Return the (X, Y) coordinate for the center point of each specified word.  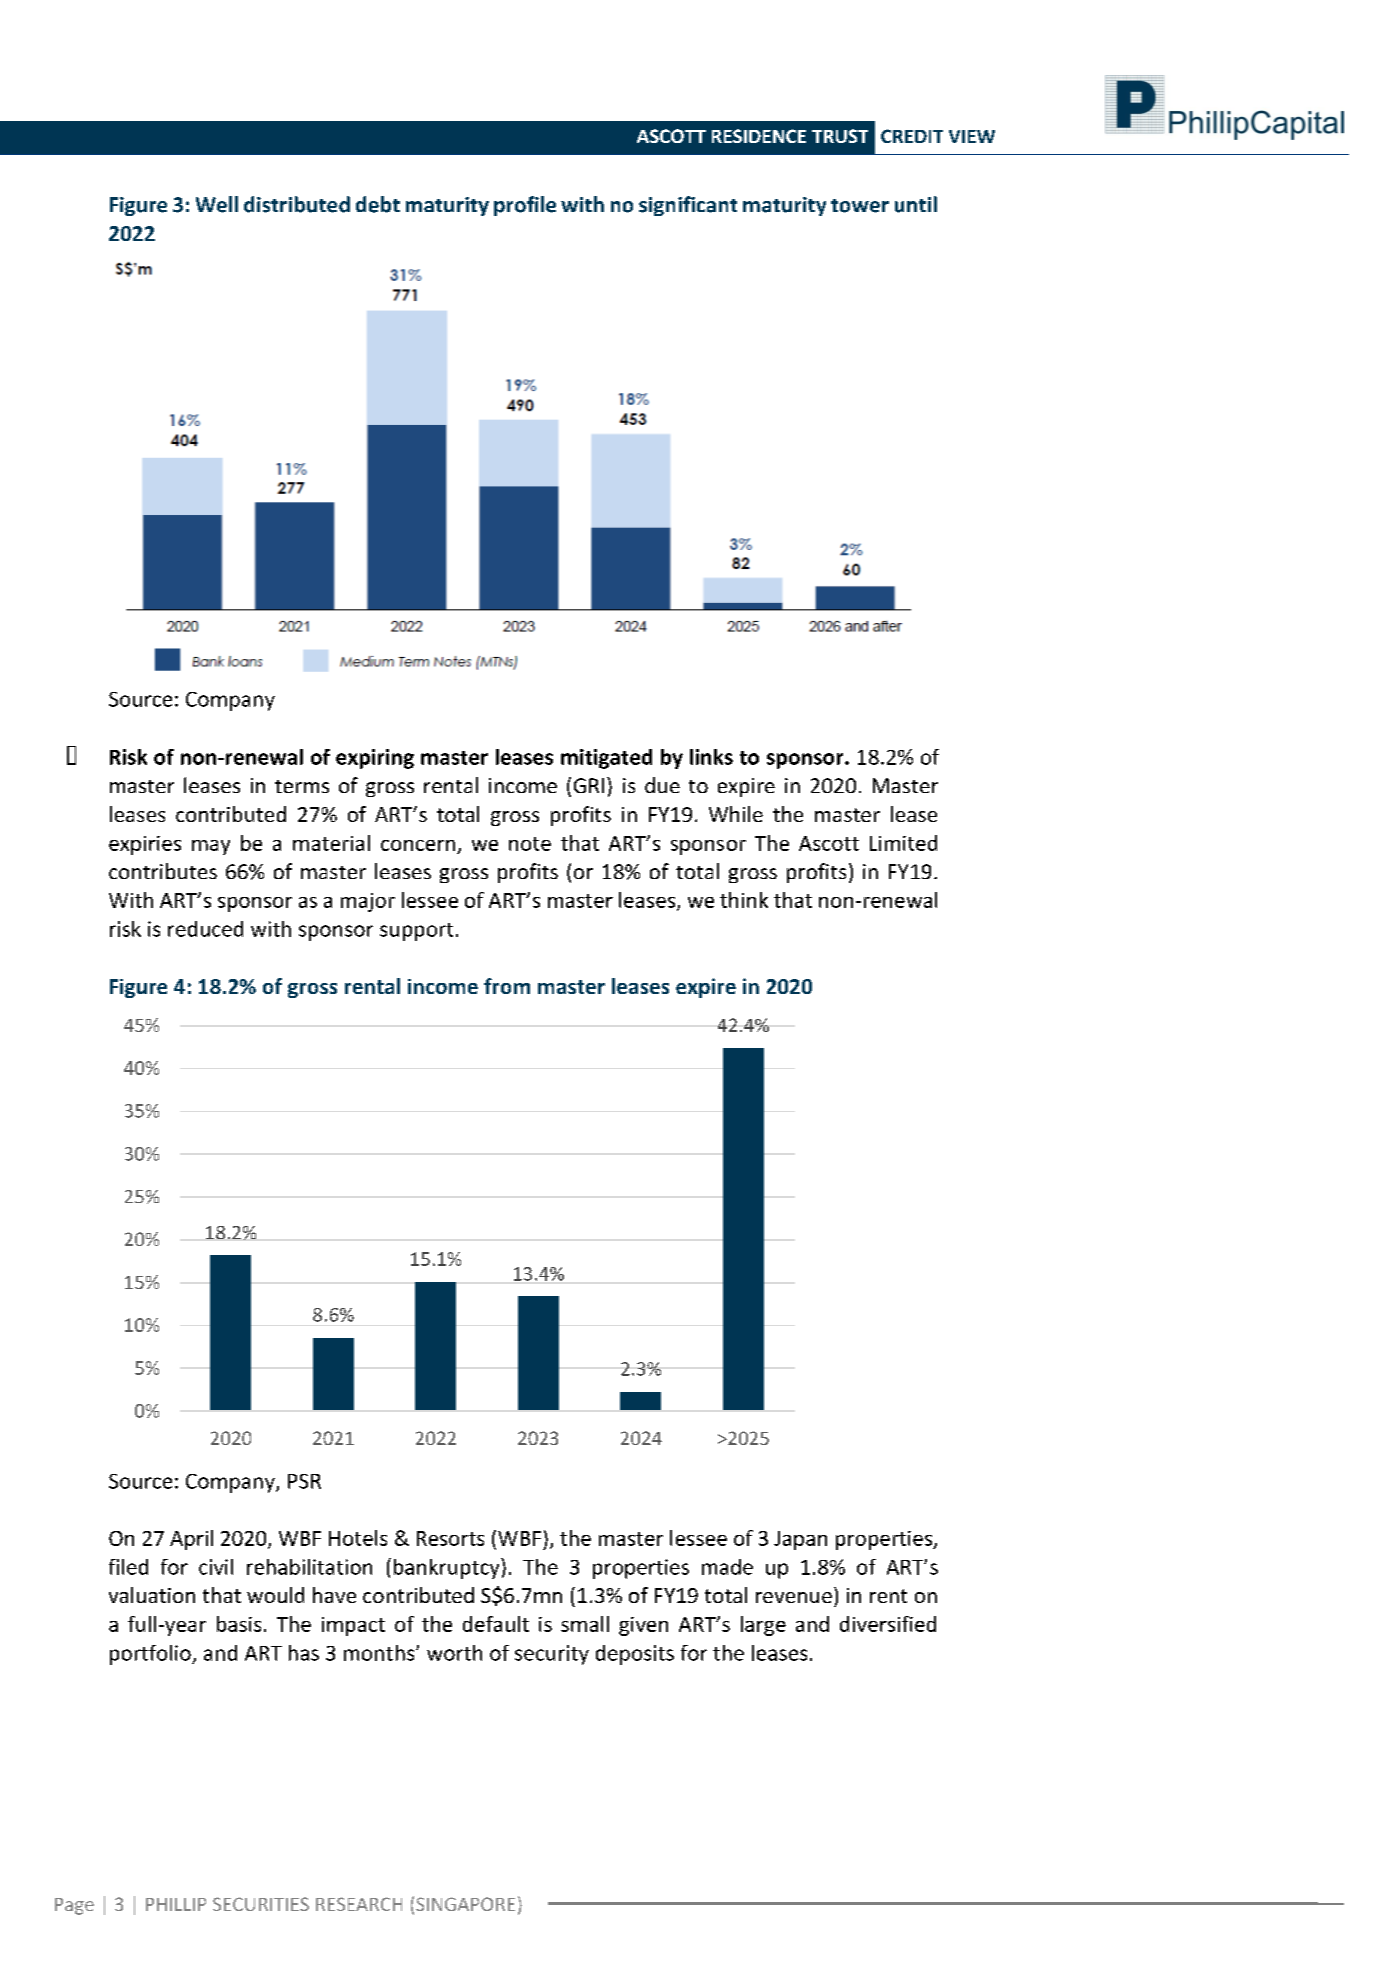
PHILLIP (176, 1904)
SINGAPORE (465, 1904)
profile (525, 206)
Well (217, 204)
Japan (800, 1540)
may (211, 847)
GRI (589, 785)
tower (860, 206)
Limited (903, 843)
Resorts (450, 1538)
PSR (304, 1481)
